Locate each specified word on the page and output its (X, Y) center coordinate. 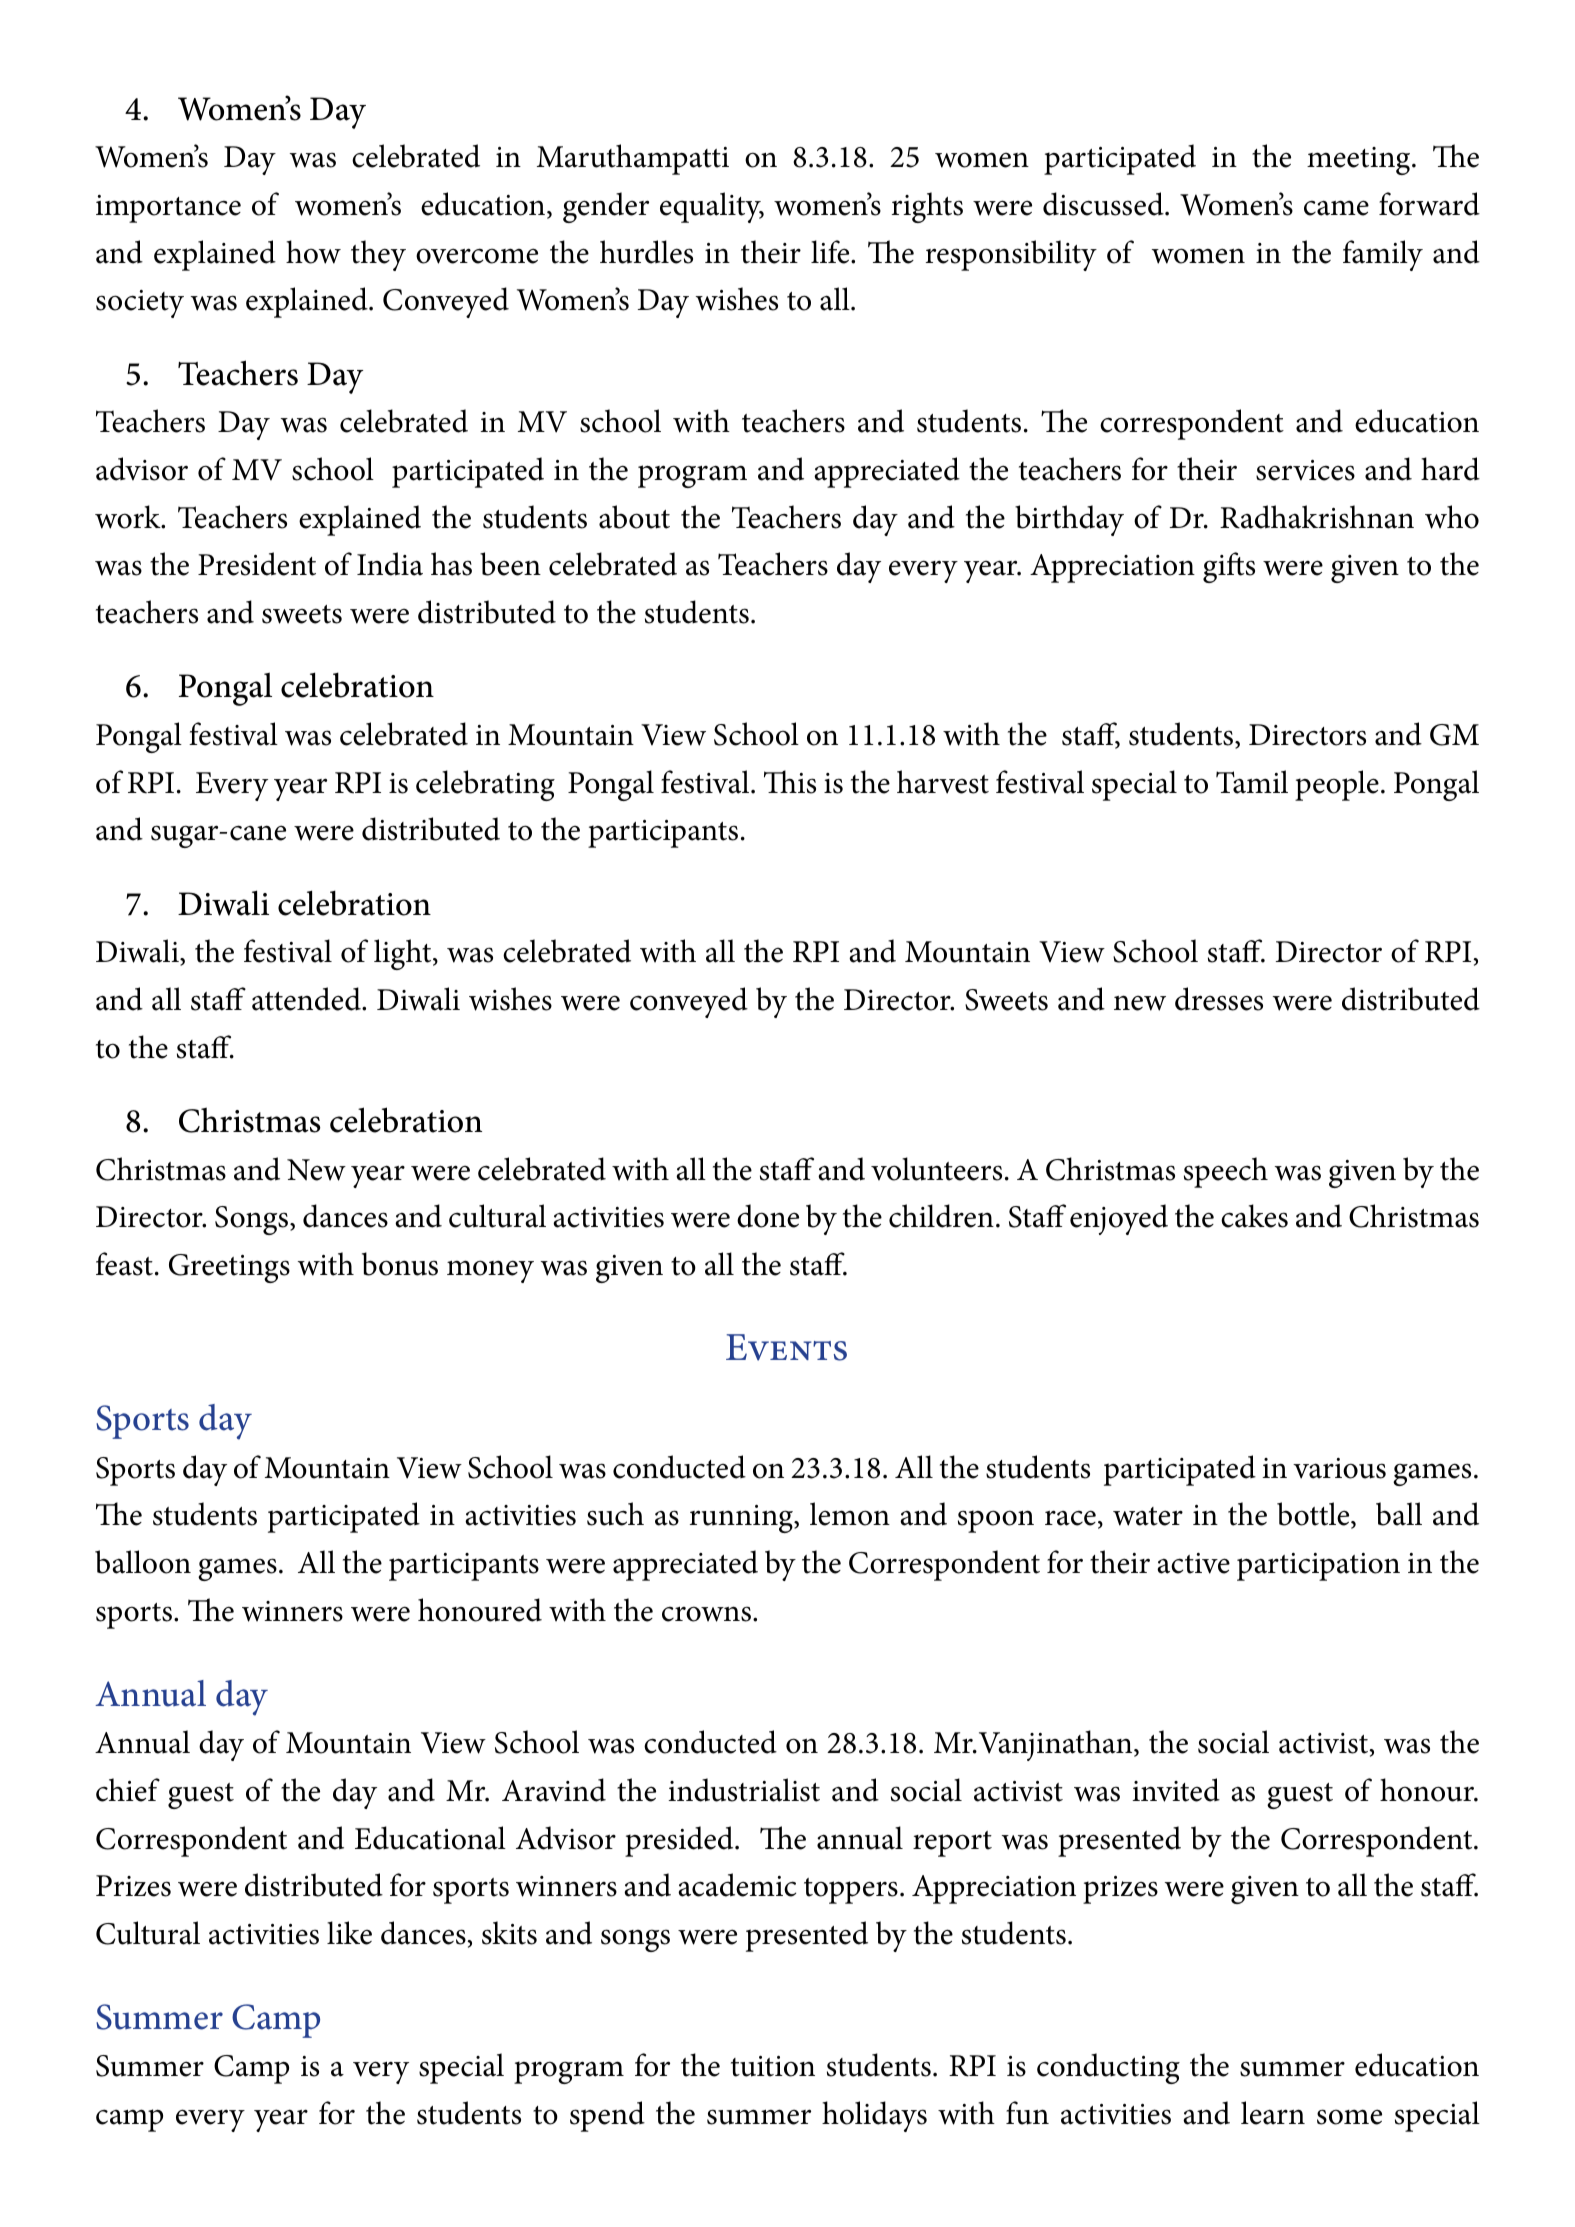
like (349, 1933)
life (831, 252)
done (768, 1216)
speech (1226, 1172)
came (1336, 208)
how (313, 252)
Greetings (229, 1268)
